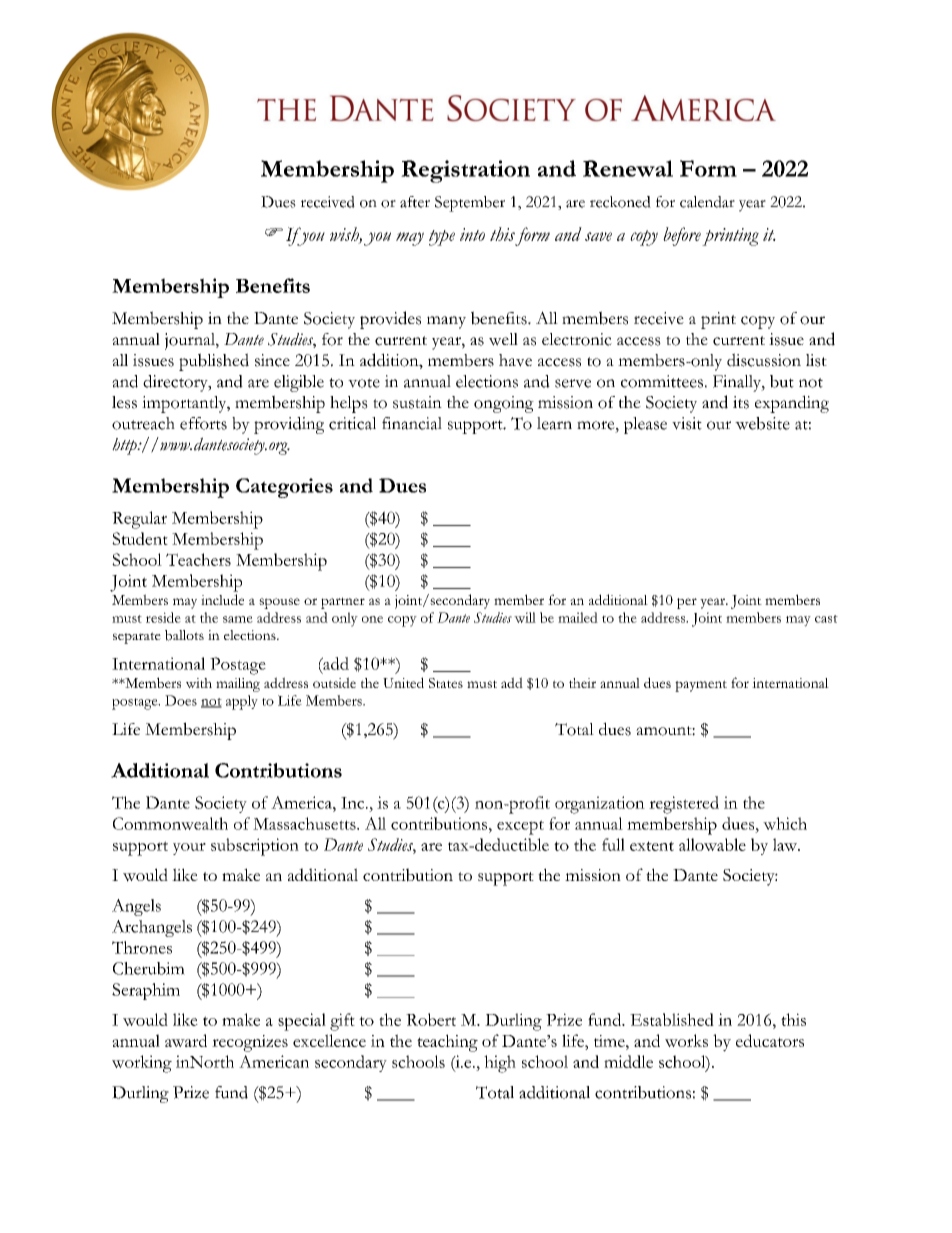  Describe the element at coordinates (712, 844) in the image. I see `allowable` at that location.
